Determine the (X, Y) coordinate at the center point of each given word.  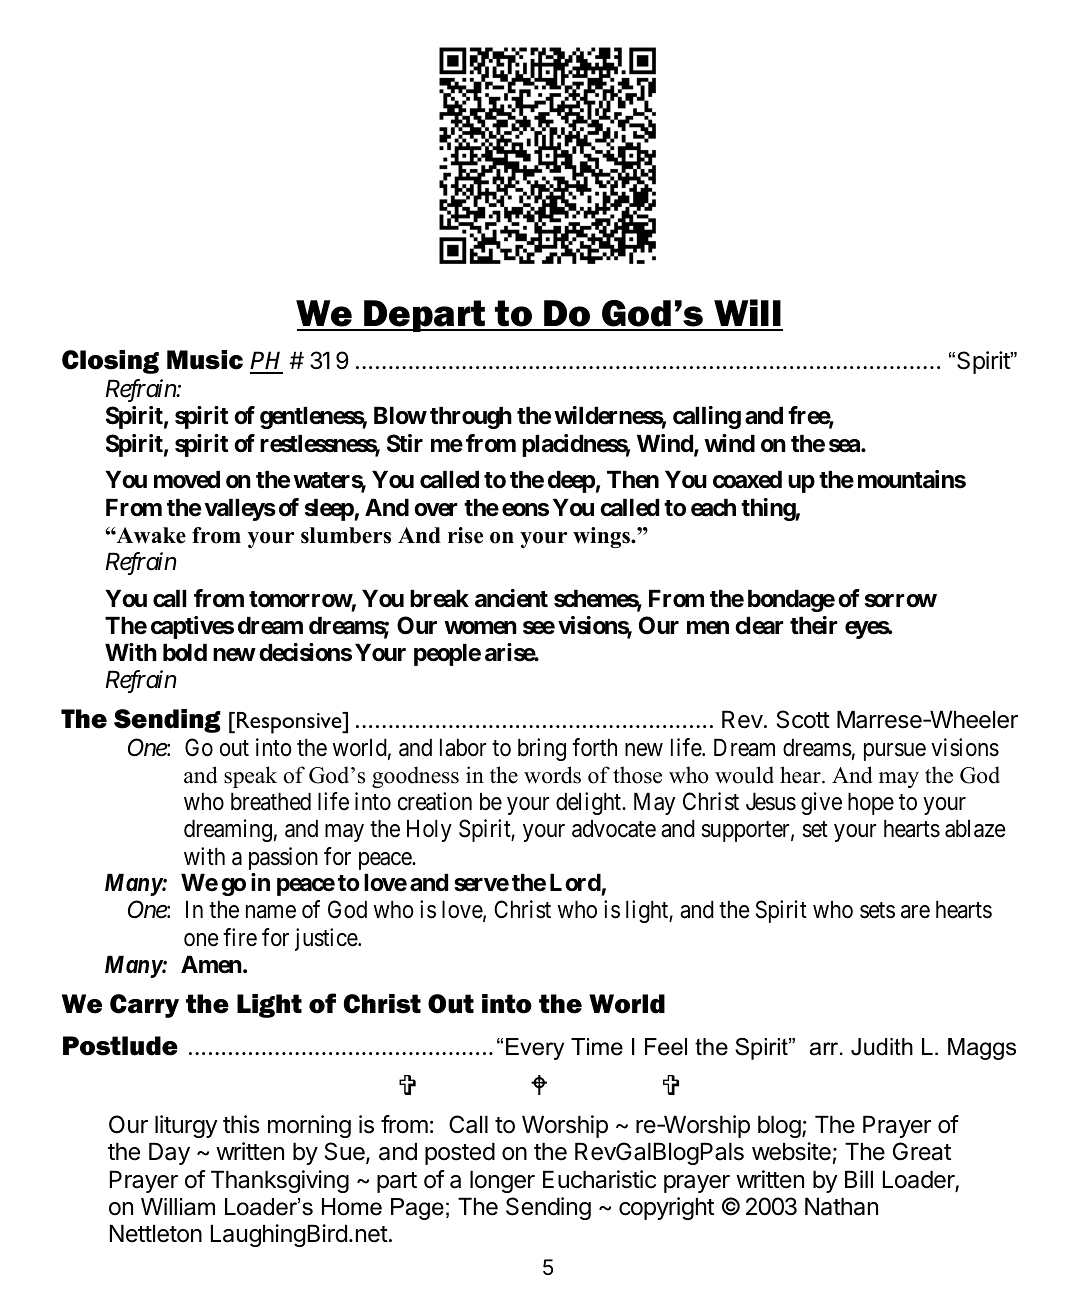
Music (205, 360)
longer (502, 1181)
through (471, 417)
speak (250, 777)
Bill (859, 1179)
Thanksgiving (280, 1181)
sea (845, 446)
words (552, 775)
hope (871, 803)
